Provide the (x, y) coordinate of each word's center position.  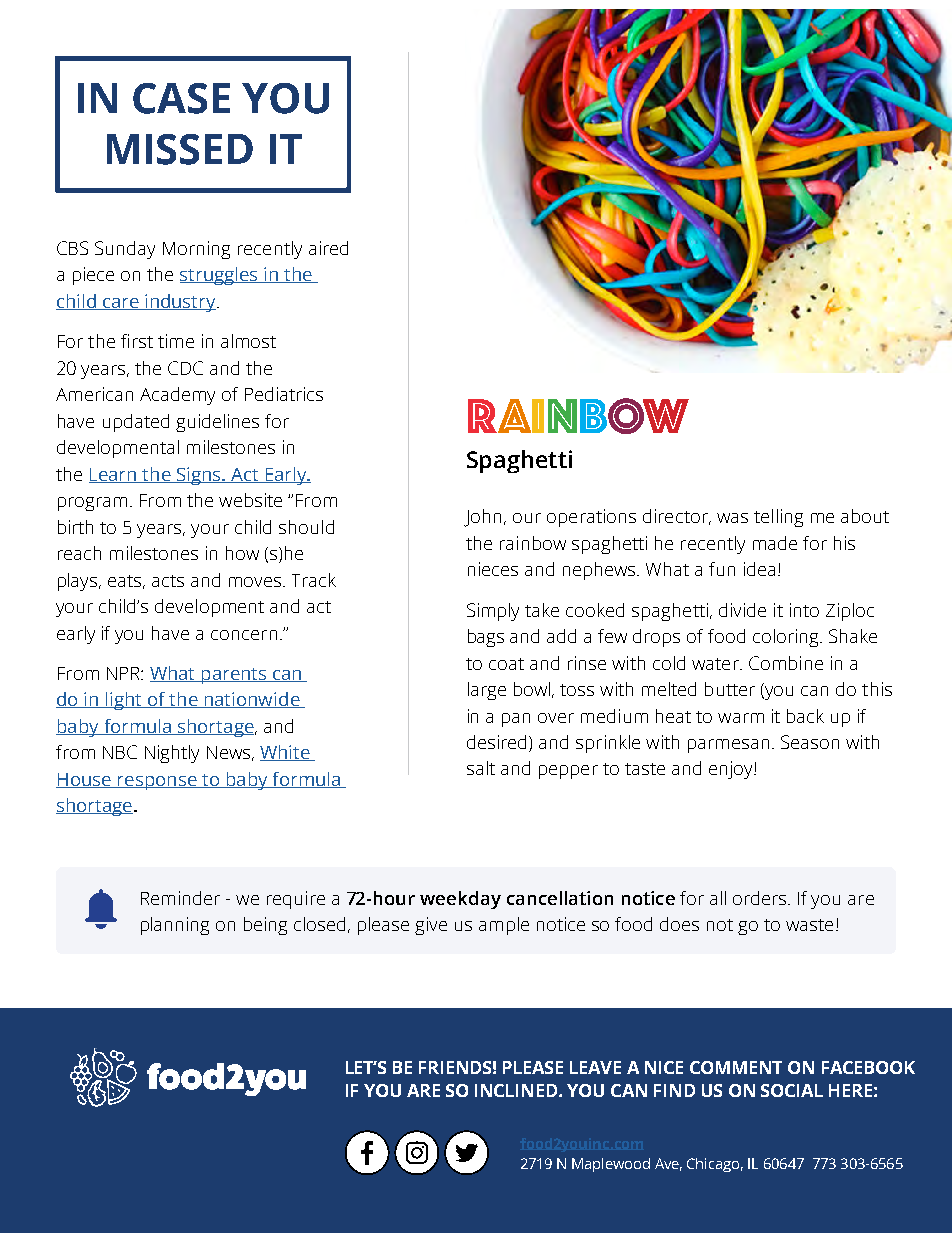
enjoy (732, 770)
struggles (220, 276)
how (242, 553)
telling (778, 518)
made (775, 543)
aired (328, 248)
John (482, 518)
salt (481, 768)
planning (175, 926)
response (157, 783)
